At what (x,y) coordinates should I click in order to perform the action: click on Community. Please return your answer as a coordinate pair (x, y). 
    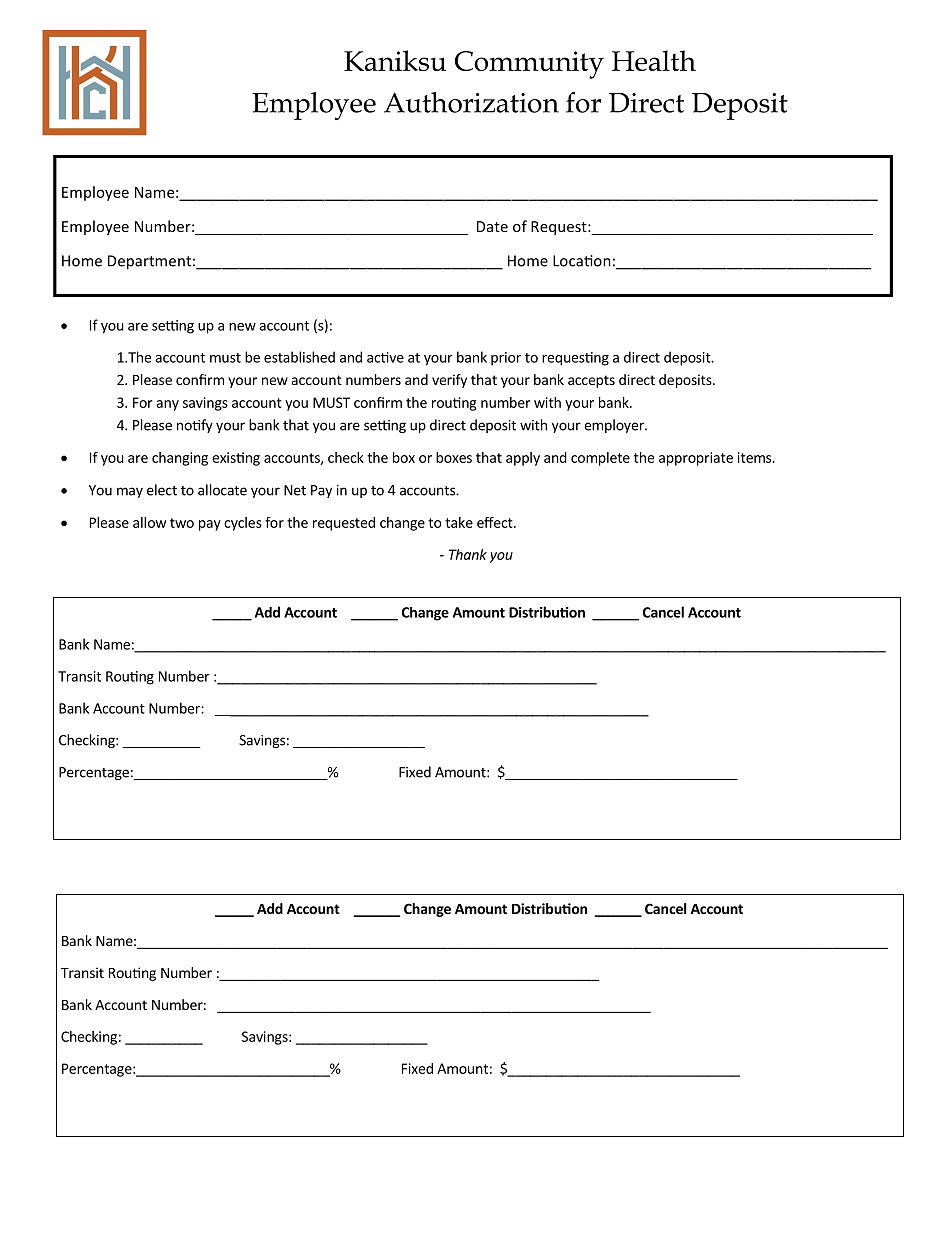
    Looking at the image, I should click on (529, 65).
